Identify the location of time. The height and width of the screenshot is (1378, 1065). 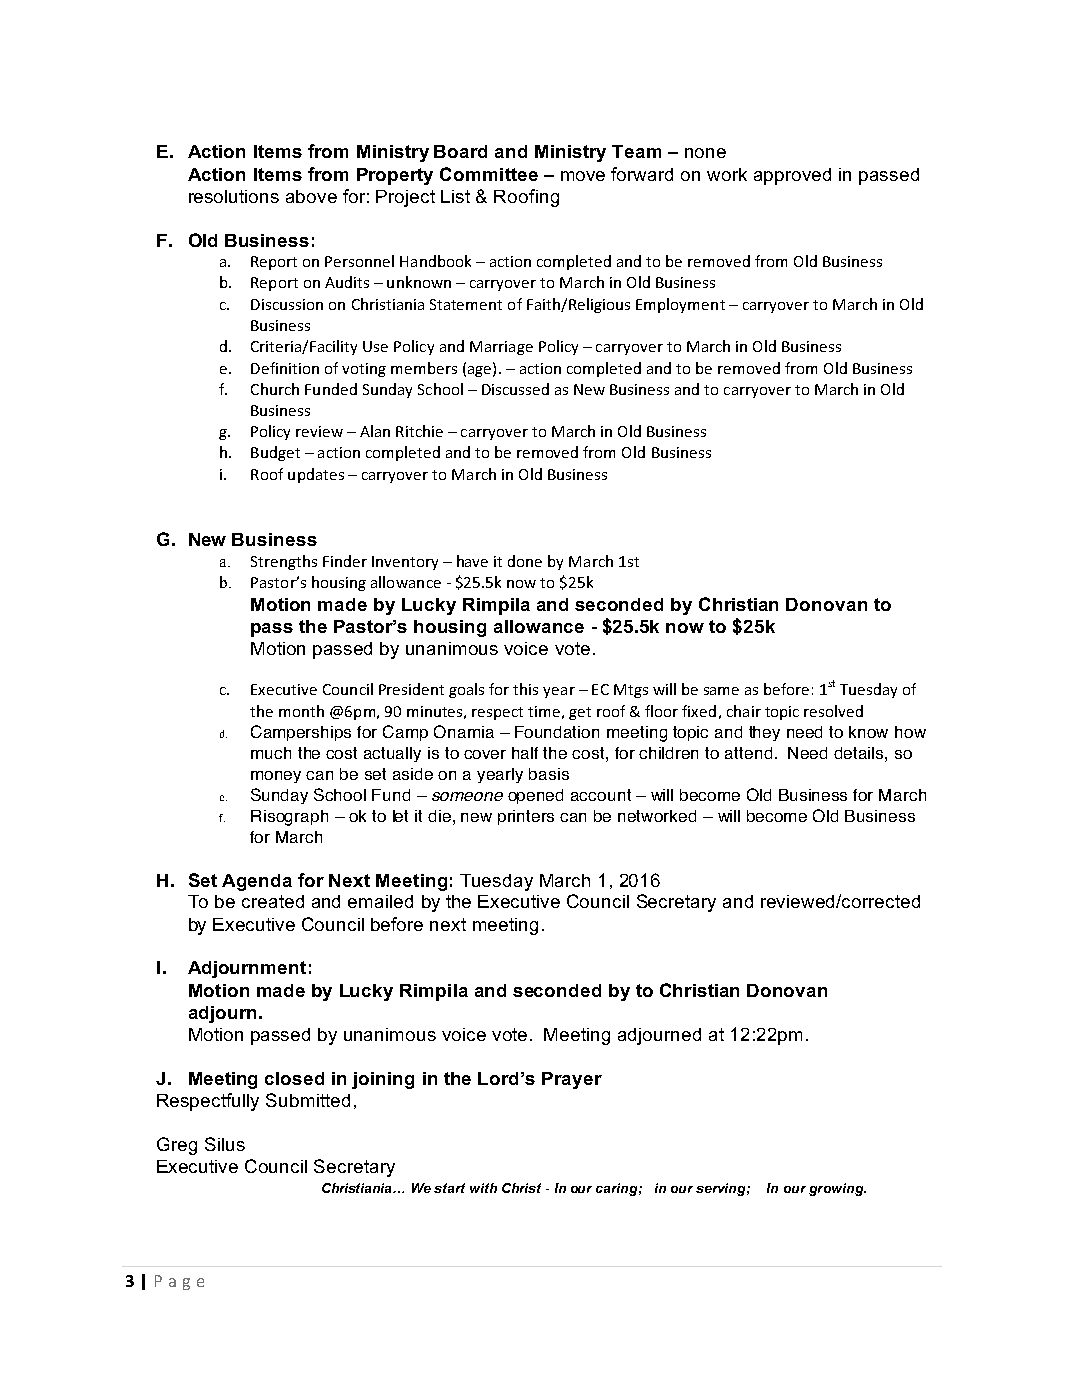
(544, 711).
